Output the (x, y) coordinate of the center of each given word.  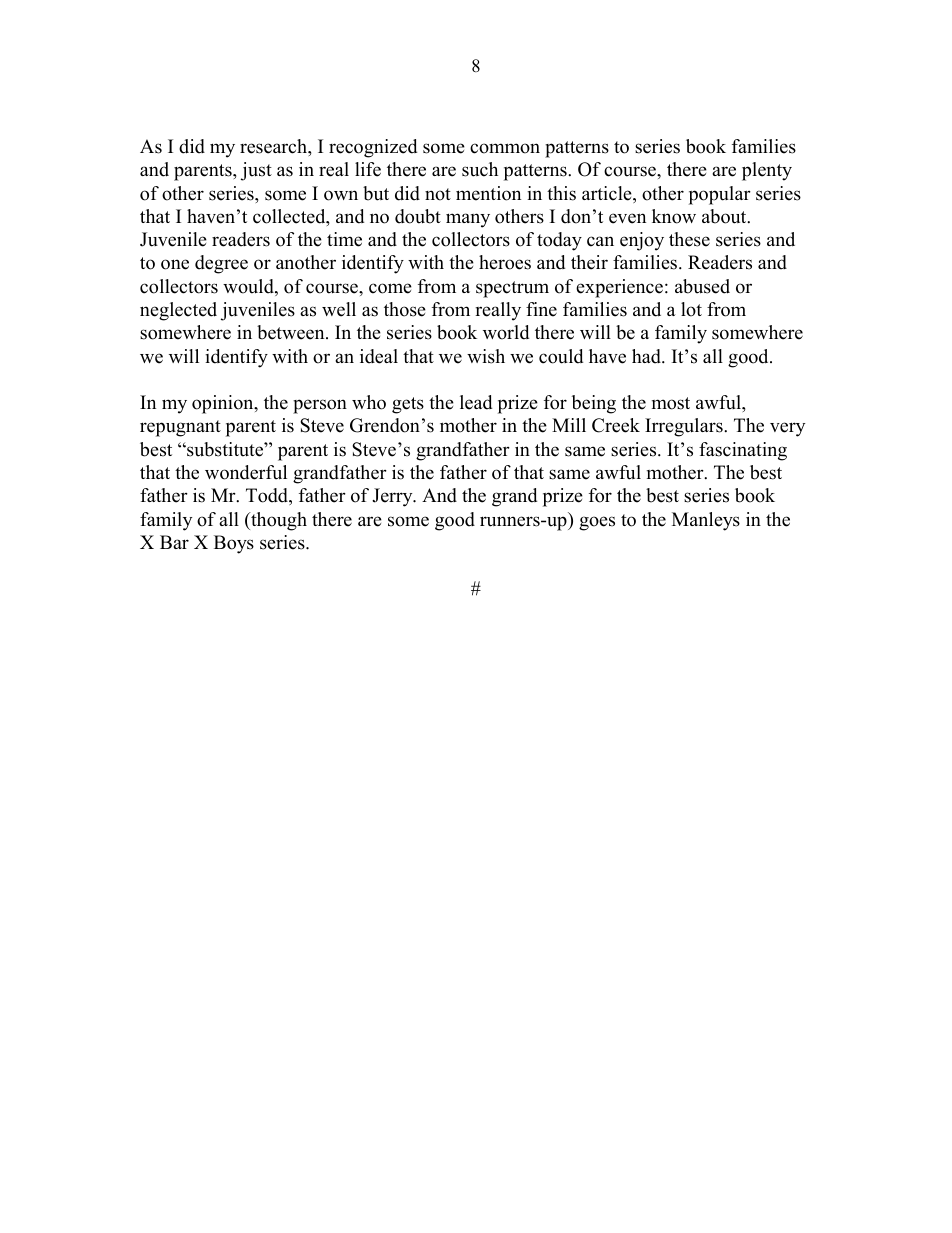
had (647, 356)
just (256, 171)
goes (597, 523)
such (480, 169)
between (292, 332)
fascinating (743, 451)
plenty (767, 171)
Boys (234, 544)
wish (486, 356)
